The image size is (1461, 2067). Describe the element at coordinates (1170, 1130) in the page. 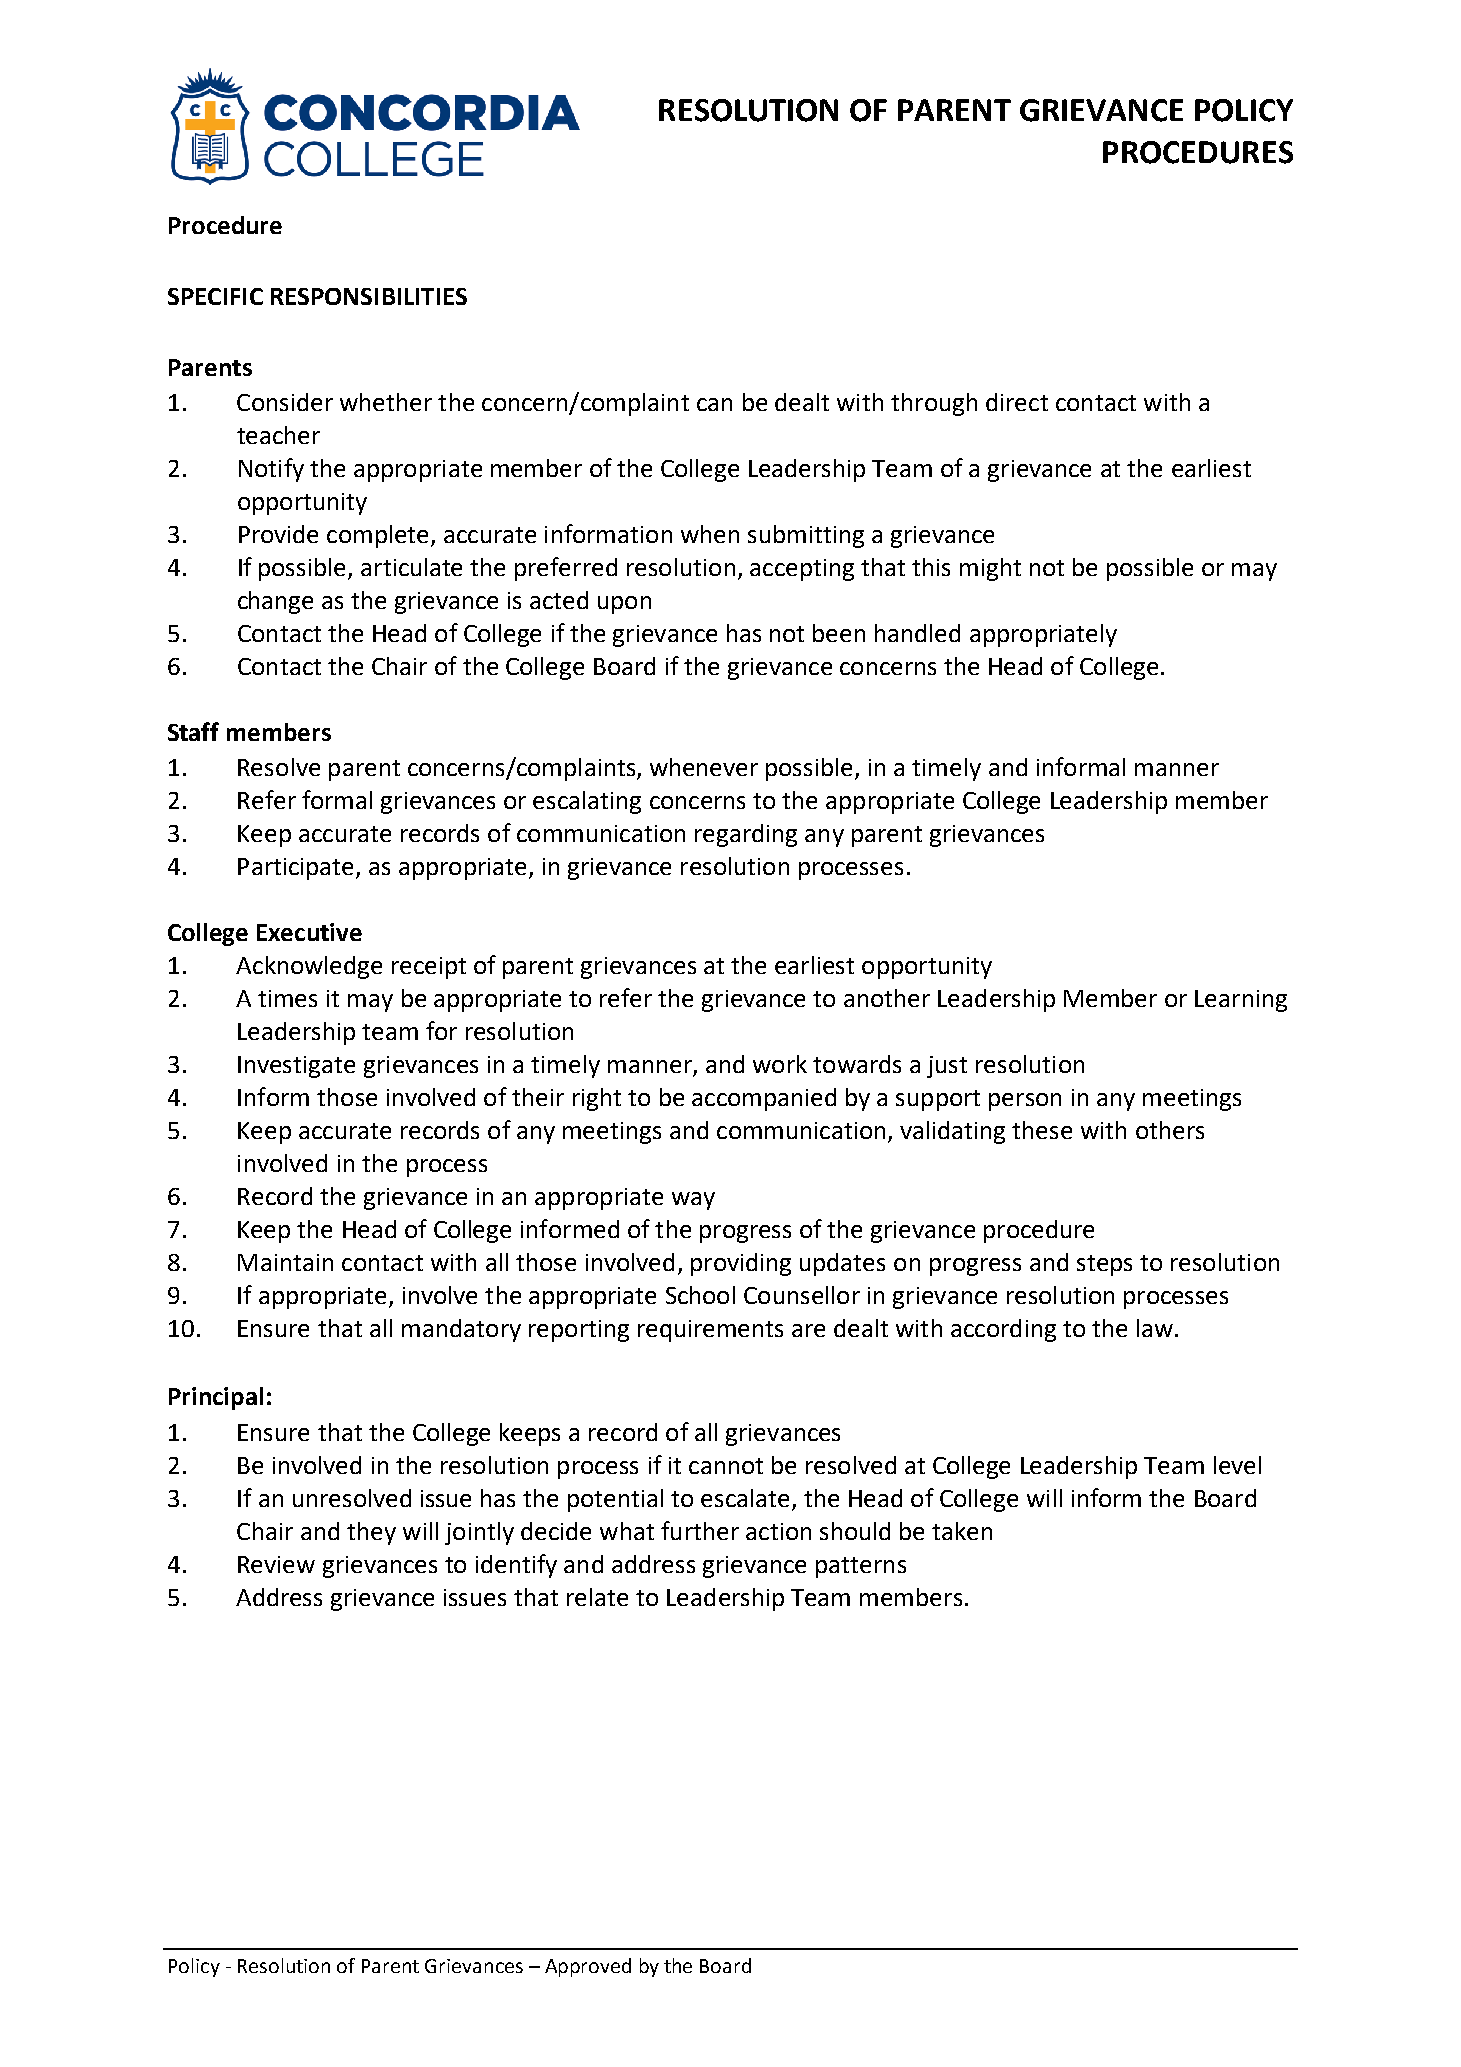

I see `others` at that location.
